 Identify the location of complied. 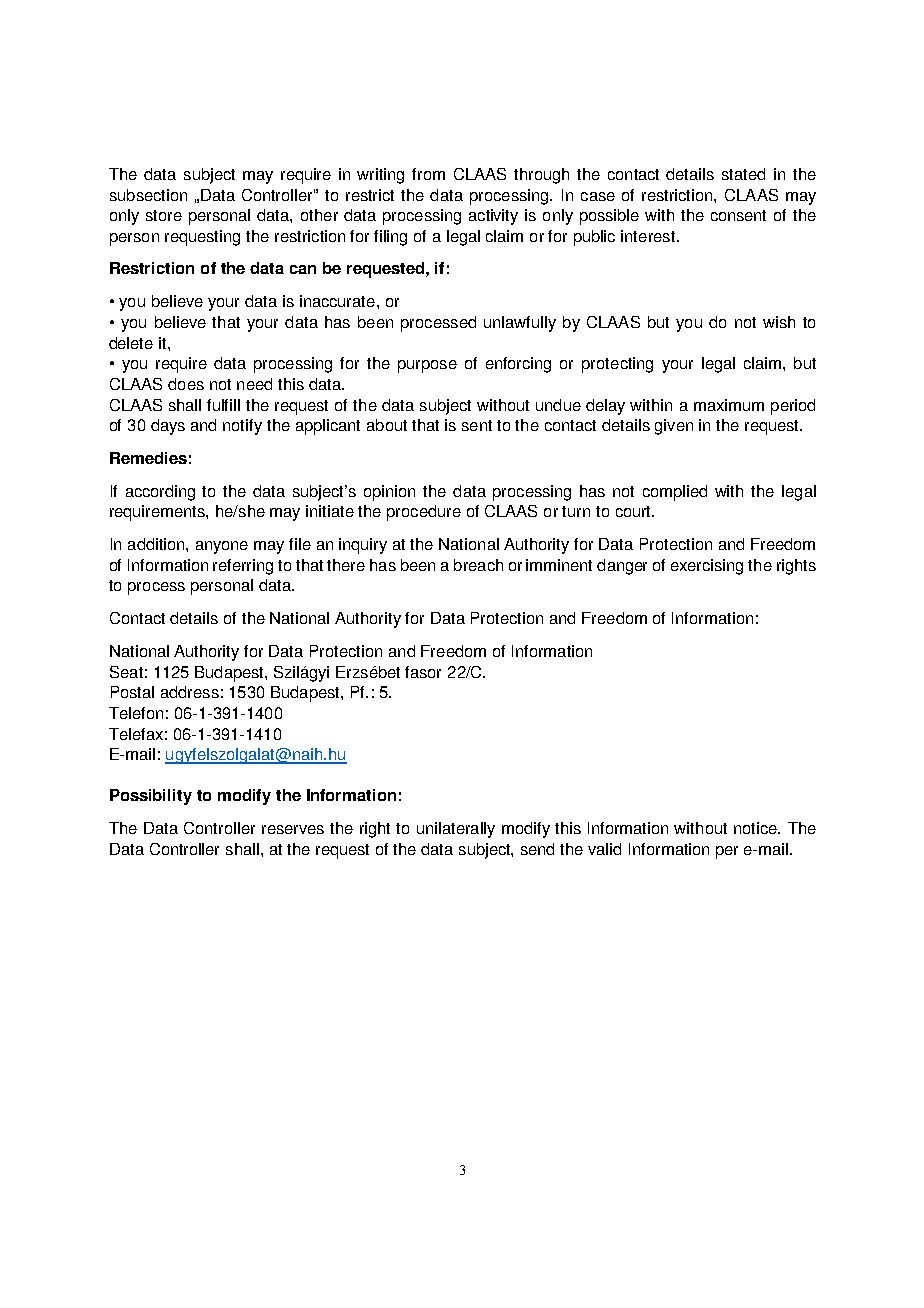
(675, 493).
